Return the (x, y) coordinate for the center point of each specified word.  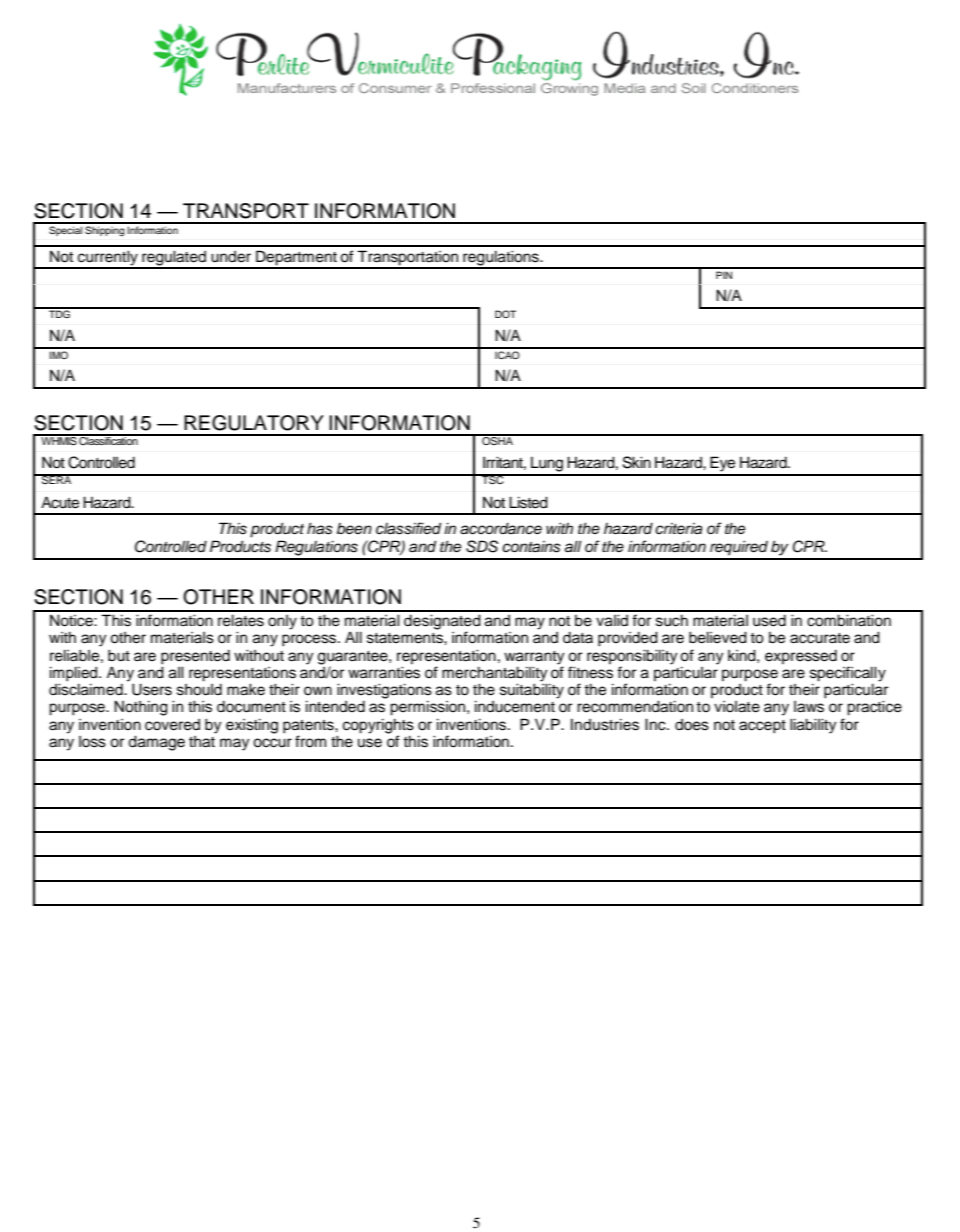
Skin (637, 462)
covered (172, 725)
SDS (482, 546)
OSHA (497, 439)
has (320, 528)
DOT (505, 314)
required (739, 547)
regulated (174, 259)
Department (296, 259)
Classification (109, 439)
